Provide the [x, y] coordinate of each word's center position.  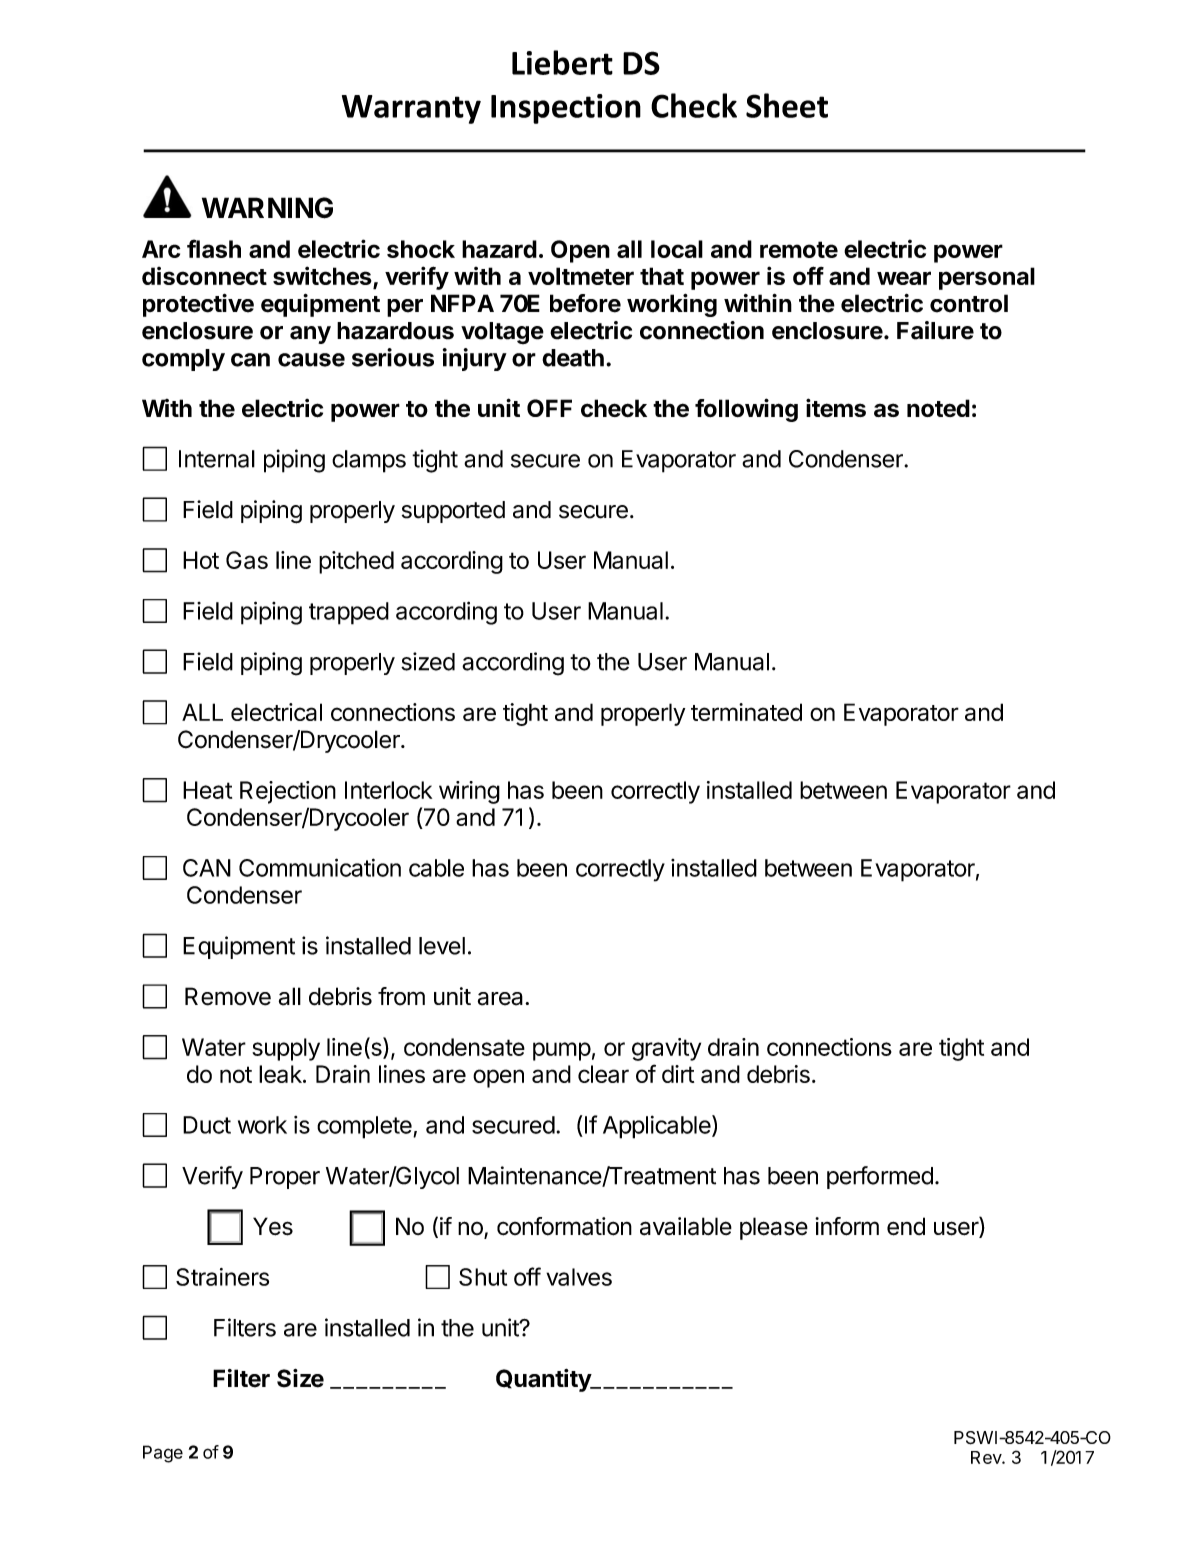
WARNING [267, 208]
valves [579, 1277]
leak [281, 1074]
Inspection [566, 109]
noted [938, 408]
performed [880, 1177]
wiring [469, 792]
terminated [746, 712]
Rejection [288, 792]
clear [603, 1074]
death [573, 358]
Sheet [787, 105]
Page [163, 1454]
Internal [217, 459]
